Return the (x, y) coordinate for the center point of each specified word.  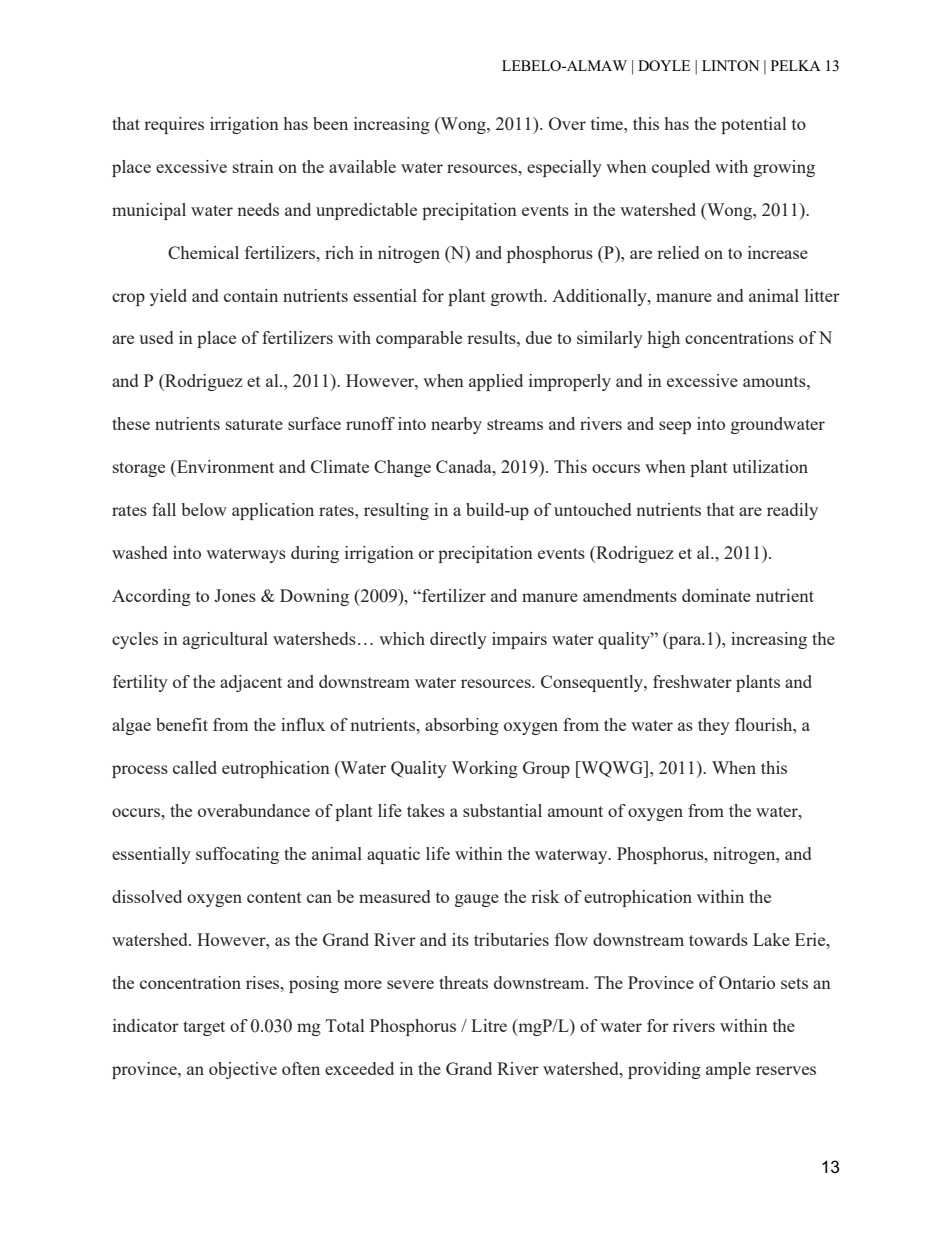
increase (778, 252)
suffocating (237, 855)
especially (564, 168)
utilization (770, 466)
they (714, 726)
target (204, 1028)
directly (458, 640)
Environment (224, 466)
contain (251, 295)
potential (753, 125)
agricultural (225, 640)
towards (718, 939)
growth (518, 297)
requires (174, 125)
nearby (456, 425)
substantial (502, 810)
